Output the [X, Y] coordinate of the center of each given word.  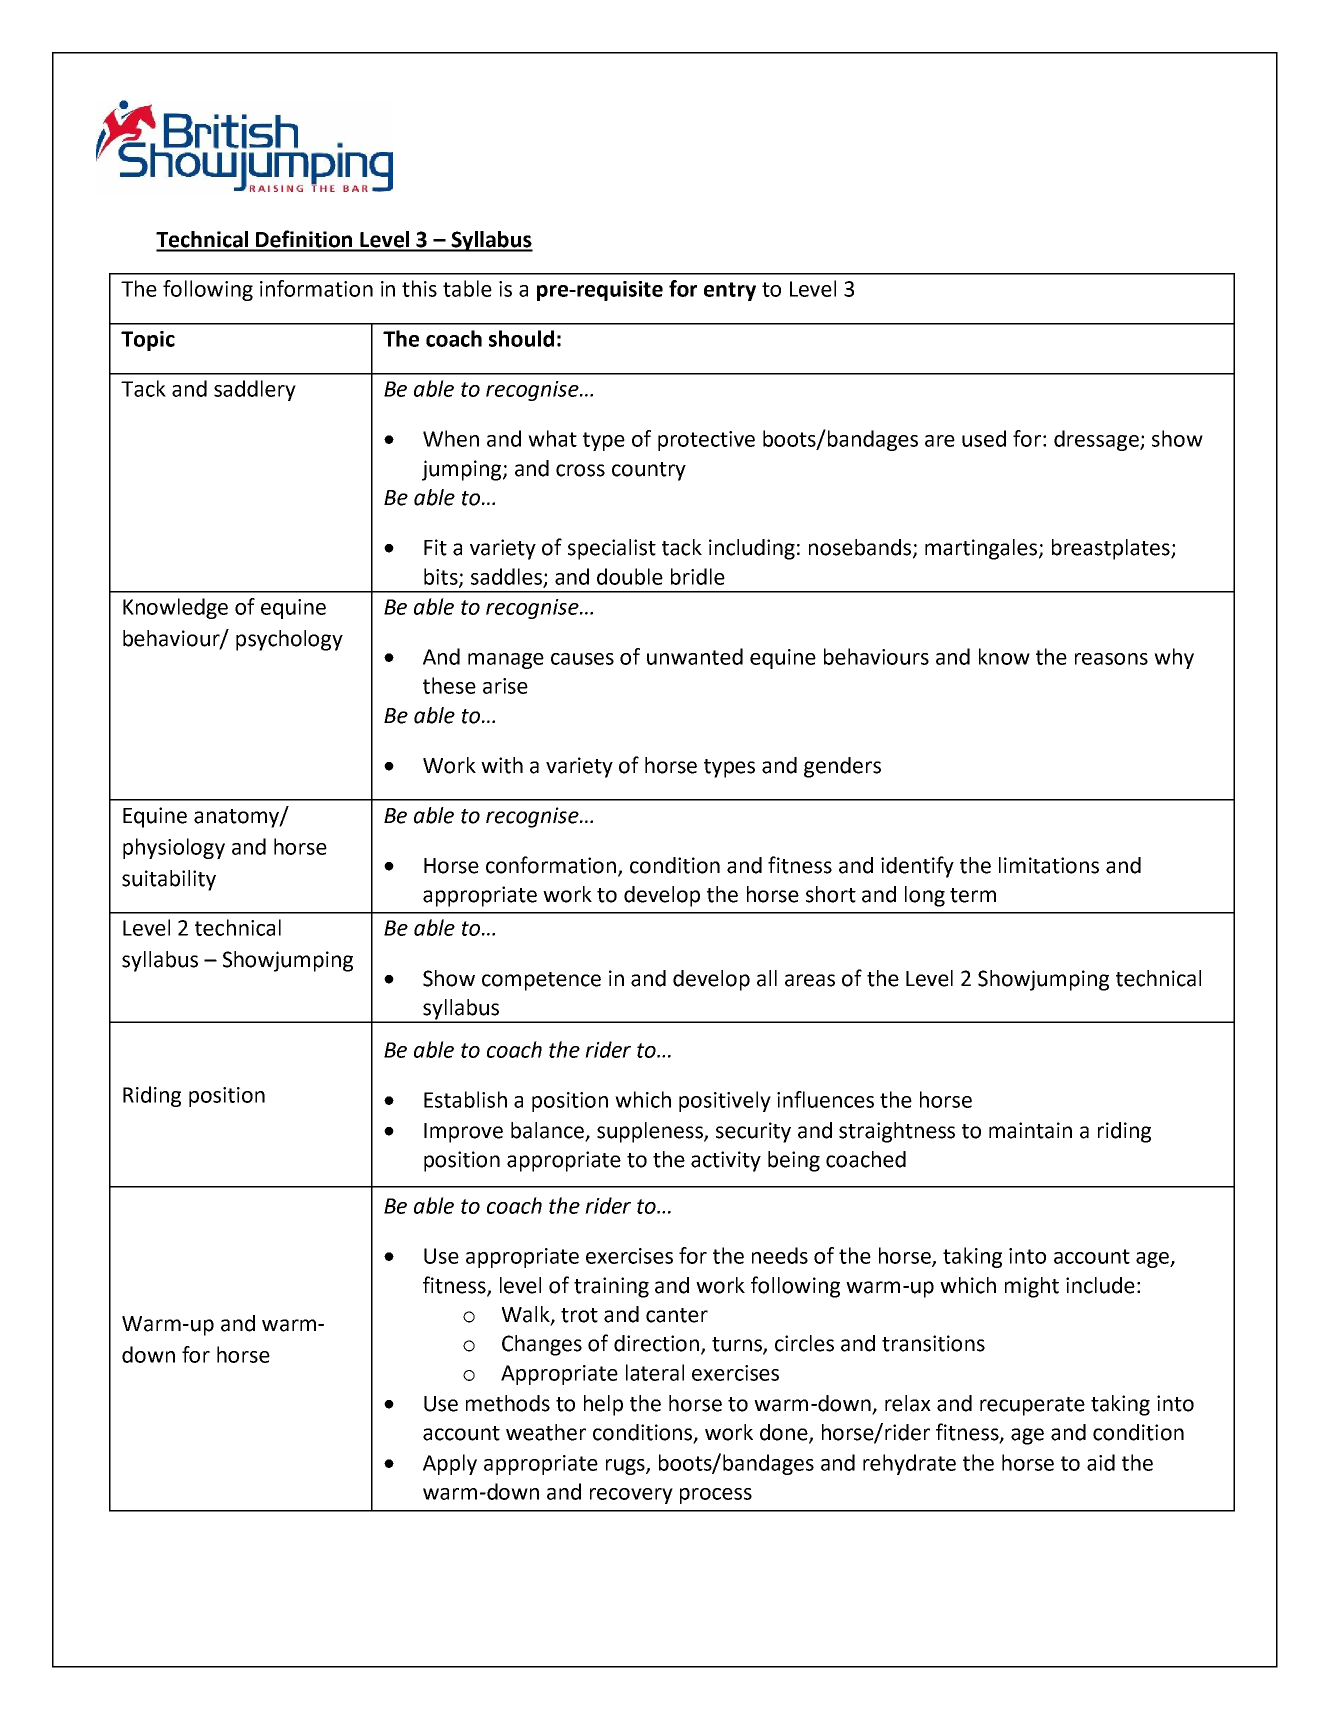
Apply [450, 1464]
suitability [169, 880]
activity [726, 1161]
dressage [1097, 440]
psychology [289, 640]
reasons [1111, 659]
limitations [1049, 865]
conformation [552, 866]
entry [730, 291]
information [316, 288]
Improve [463, 1133]
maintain [1030, 1130]
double [630, 576]
